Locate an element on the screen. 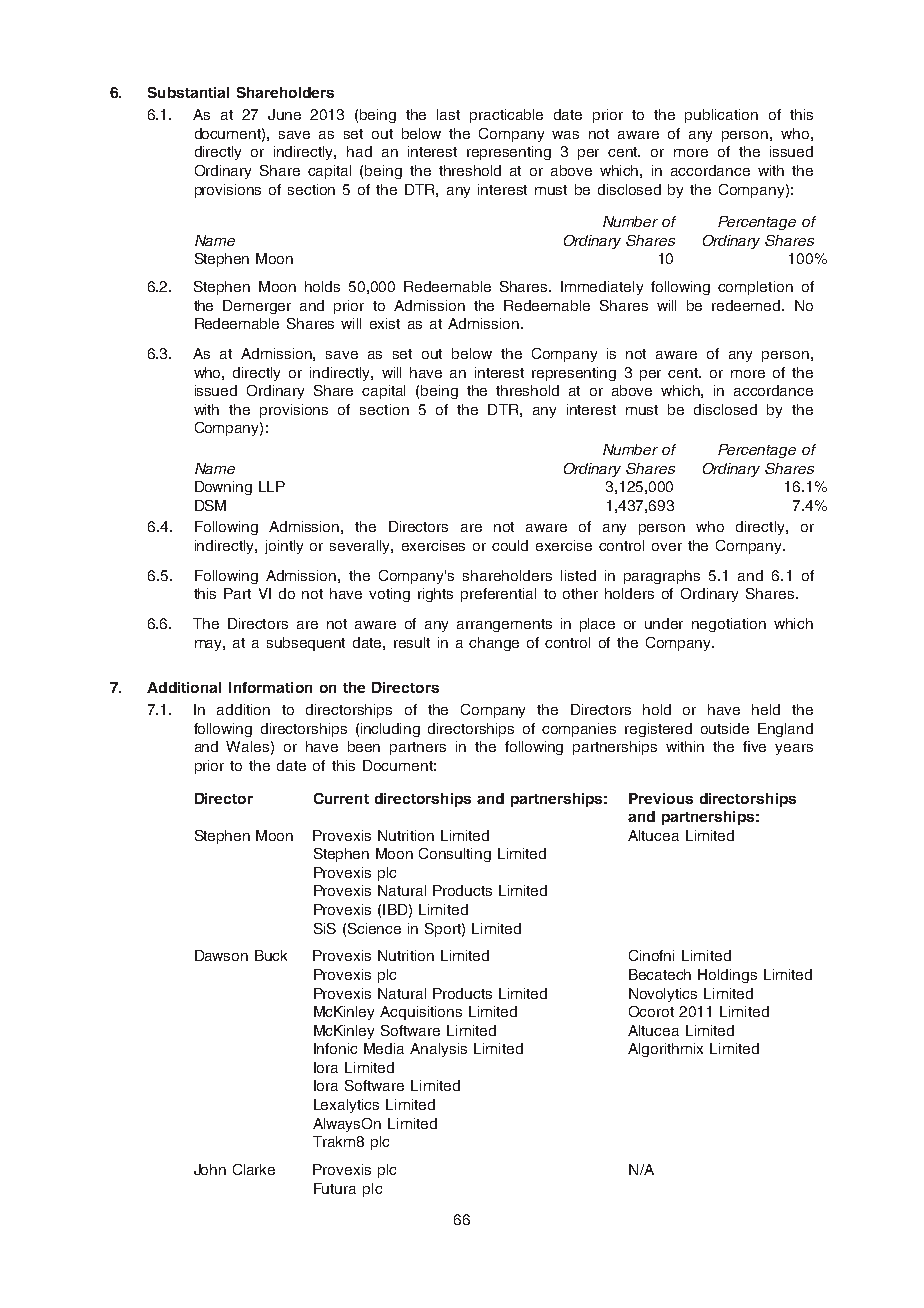 This screenshot has width=924, height=1308. practicable is located at coordinates (506, 116).
